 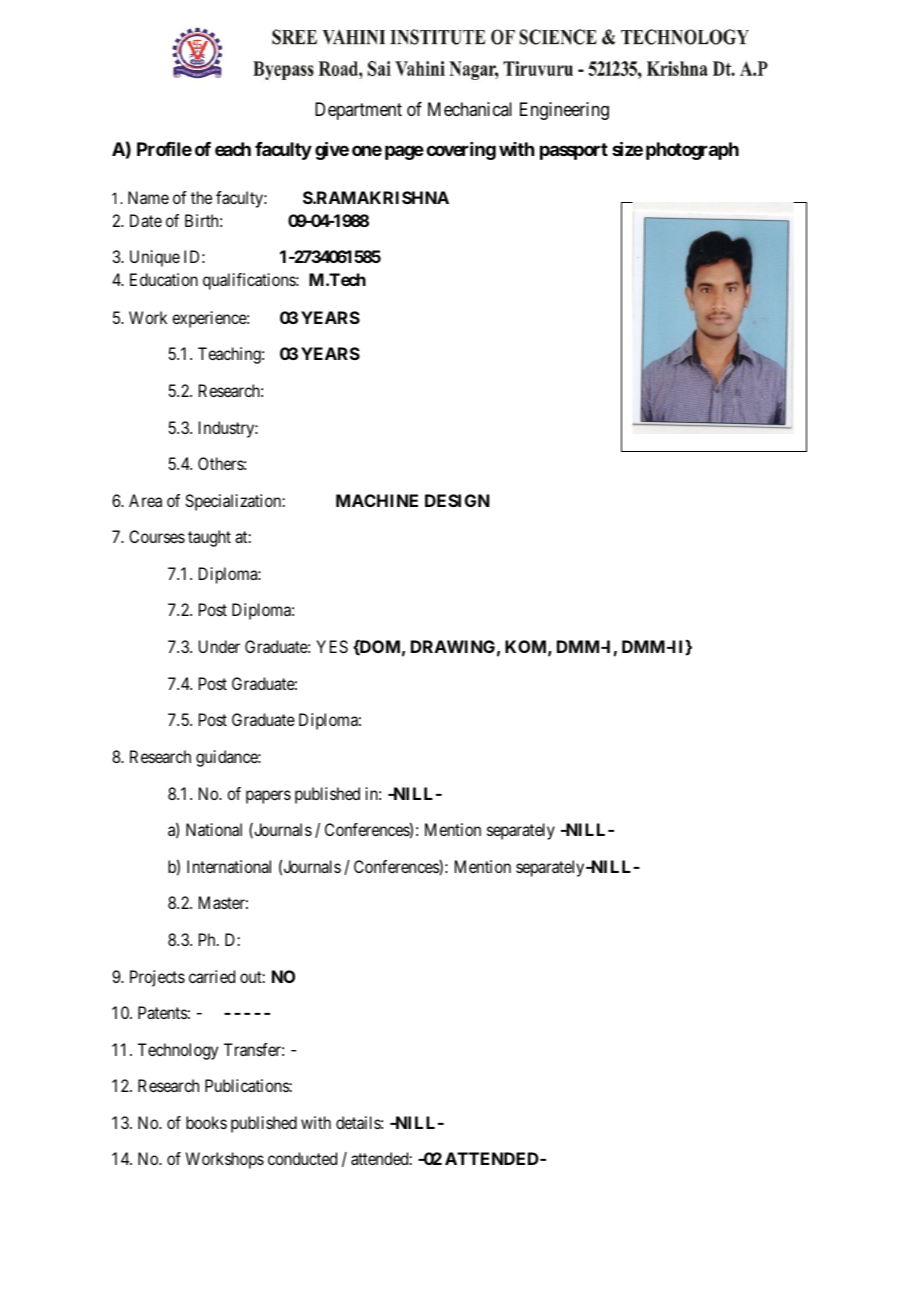 What do you see at coordinates (302, 1158) in the document?
I see `conducted` at bounding box center [302, 1158].
